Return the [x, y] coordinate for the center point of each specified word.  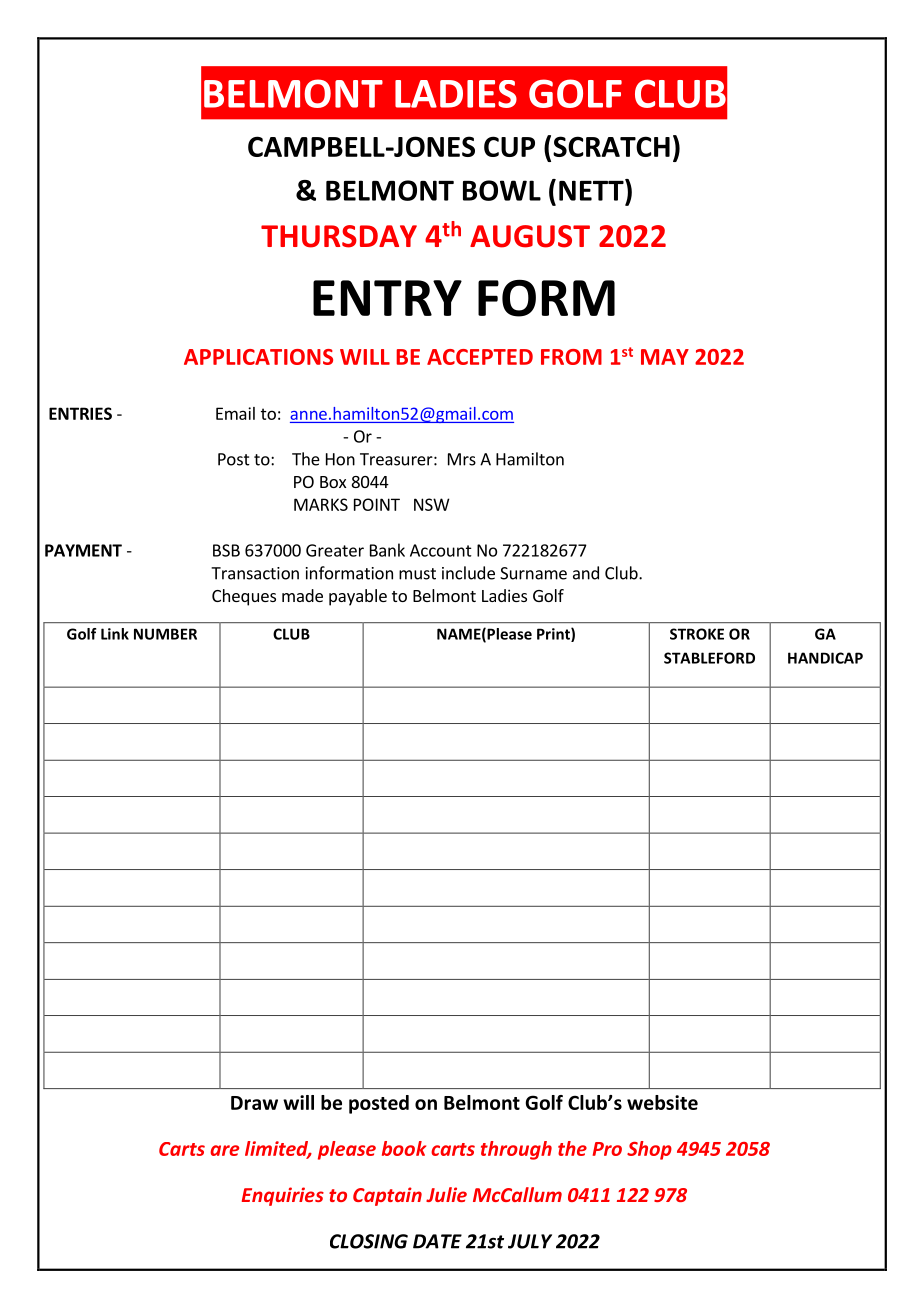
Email [235, 413]
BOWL [502, 190]
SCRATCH [611, 146]
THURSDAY [339, 236]
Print [554, 635]
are [224, 1150]
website [662, 1102]
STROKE [697, 634]
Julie [446, 1194]
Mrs [462, 459]
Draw [254, 1103]
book [404, 1148]
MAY [665, 357]
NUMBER [165, 634]
